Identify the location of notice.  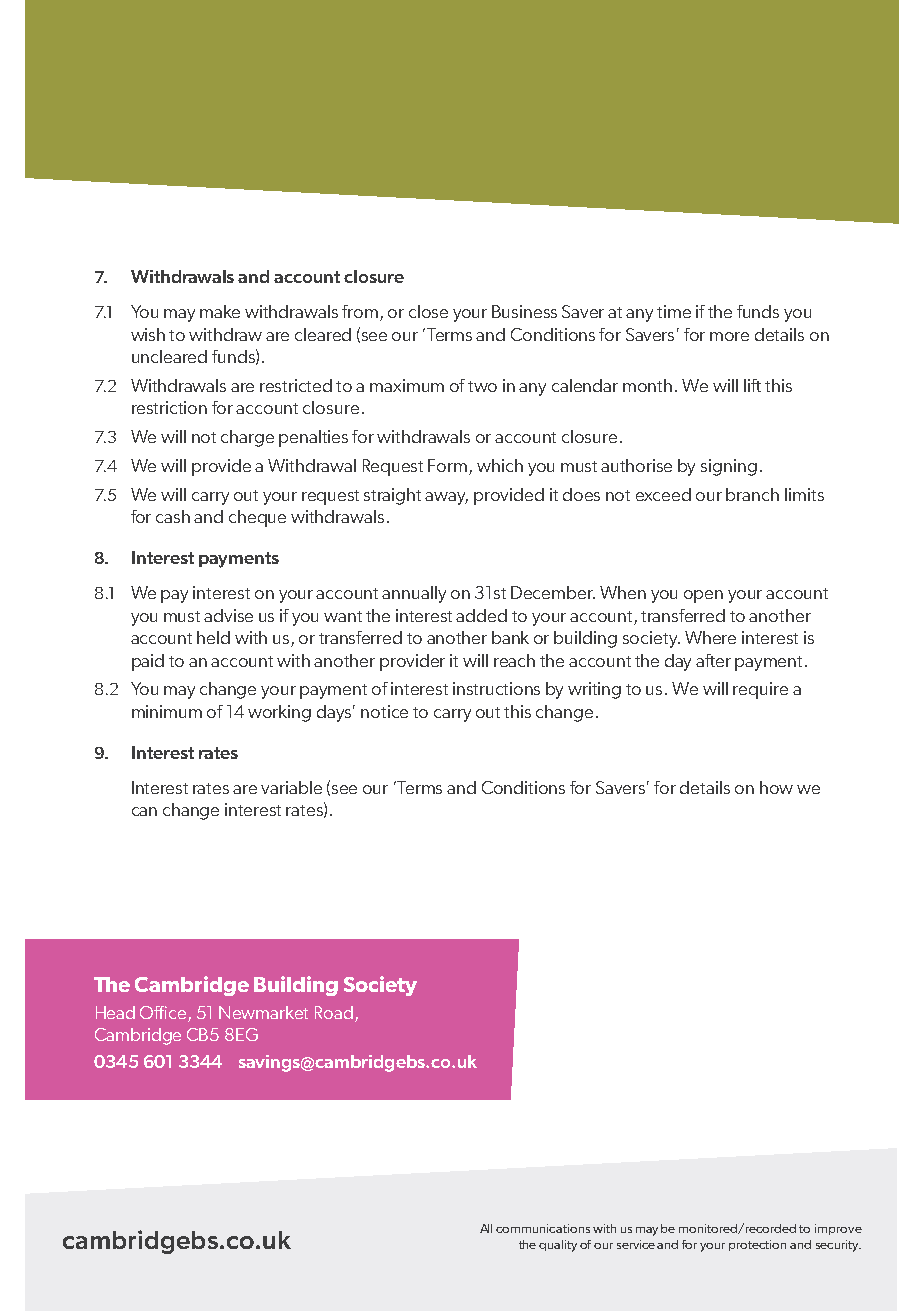
(384, 711).
